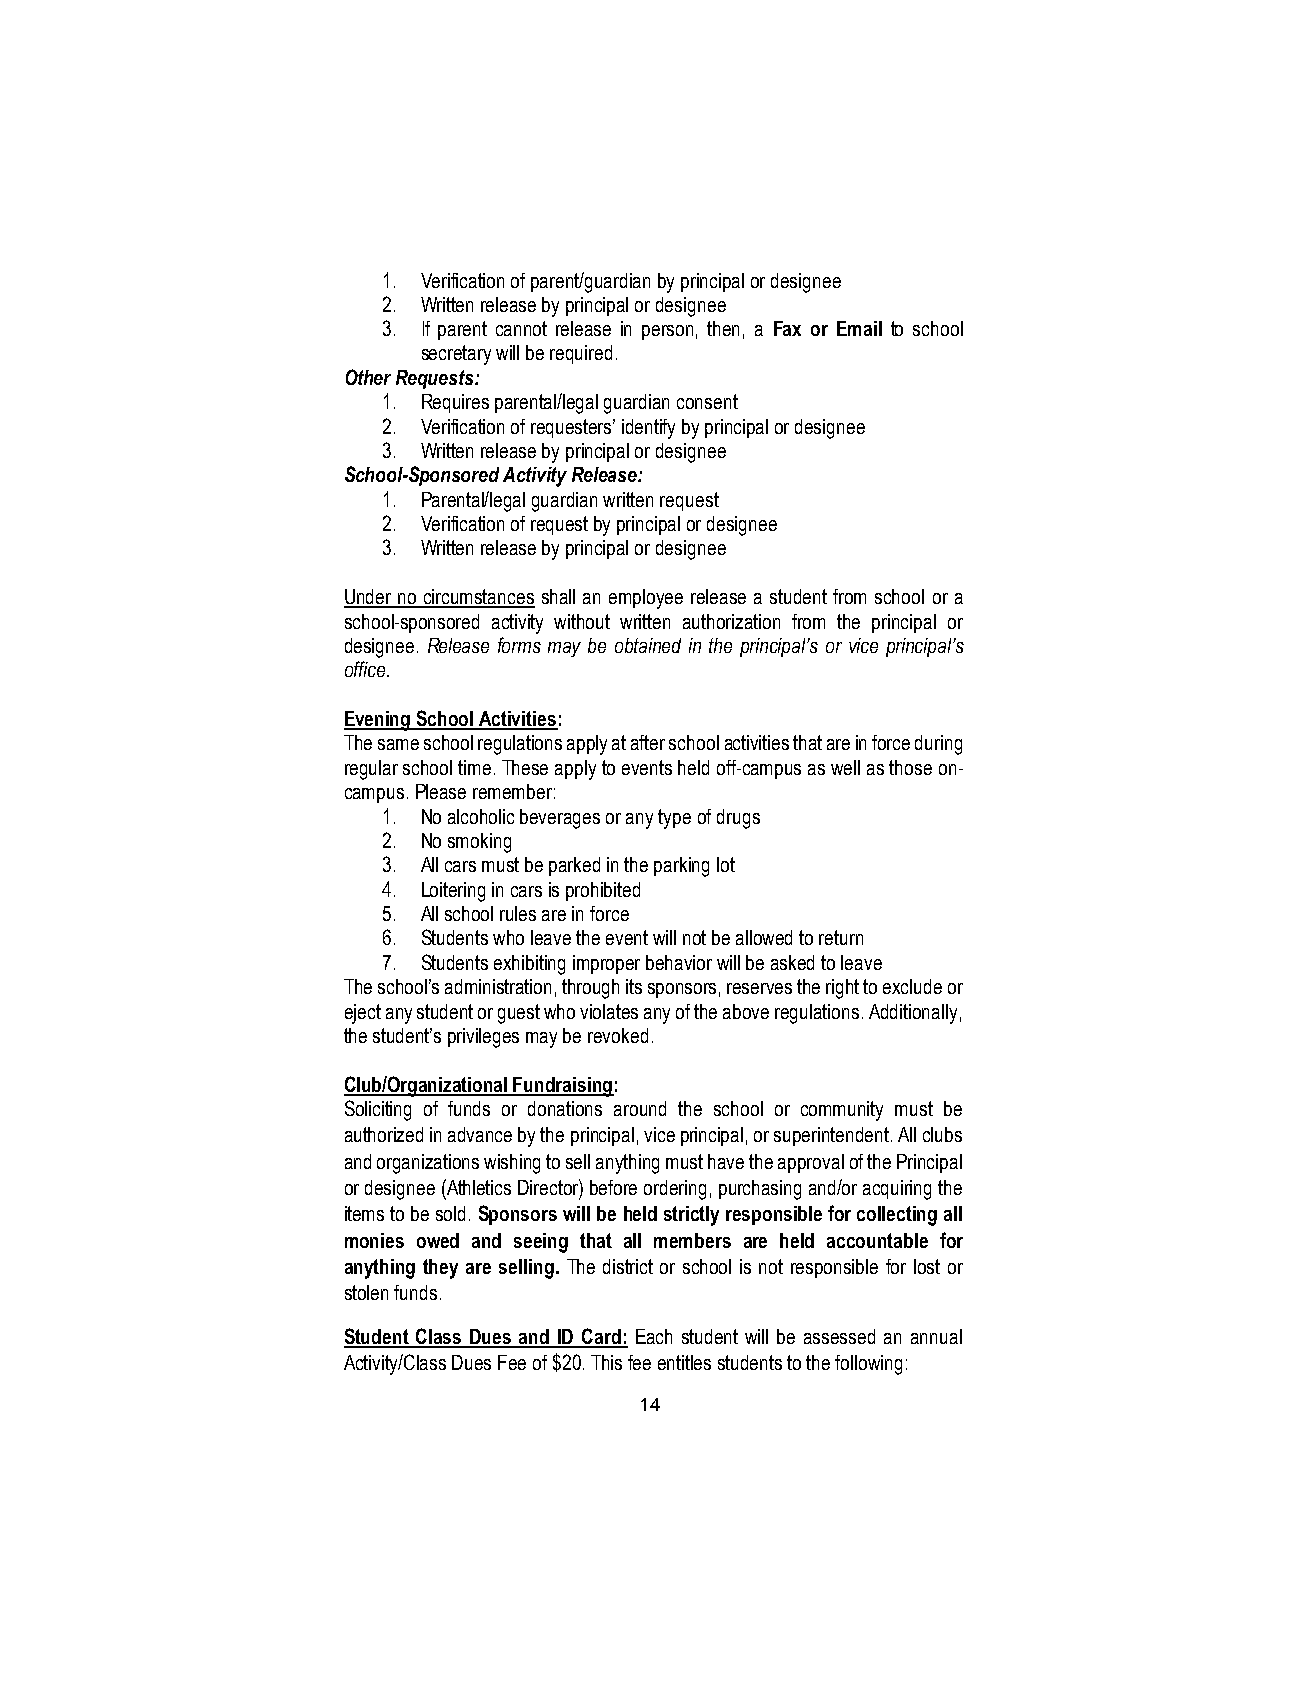 The width and height of the screenshot is (1300, 1682). I want to click on secretary, so click(456, 355).
